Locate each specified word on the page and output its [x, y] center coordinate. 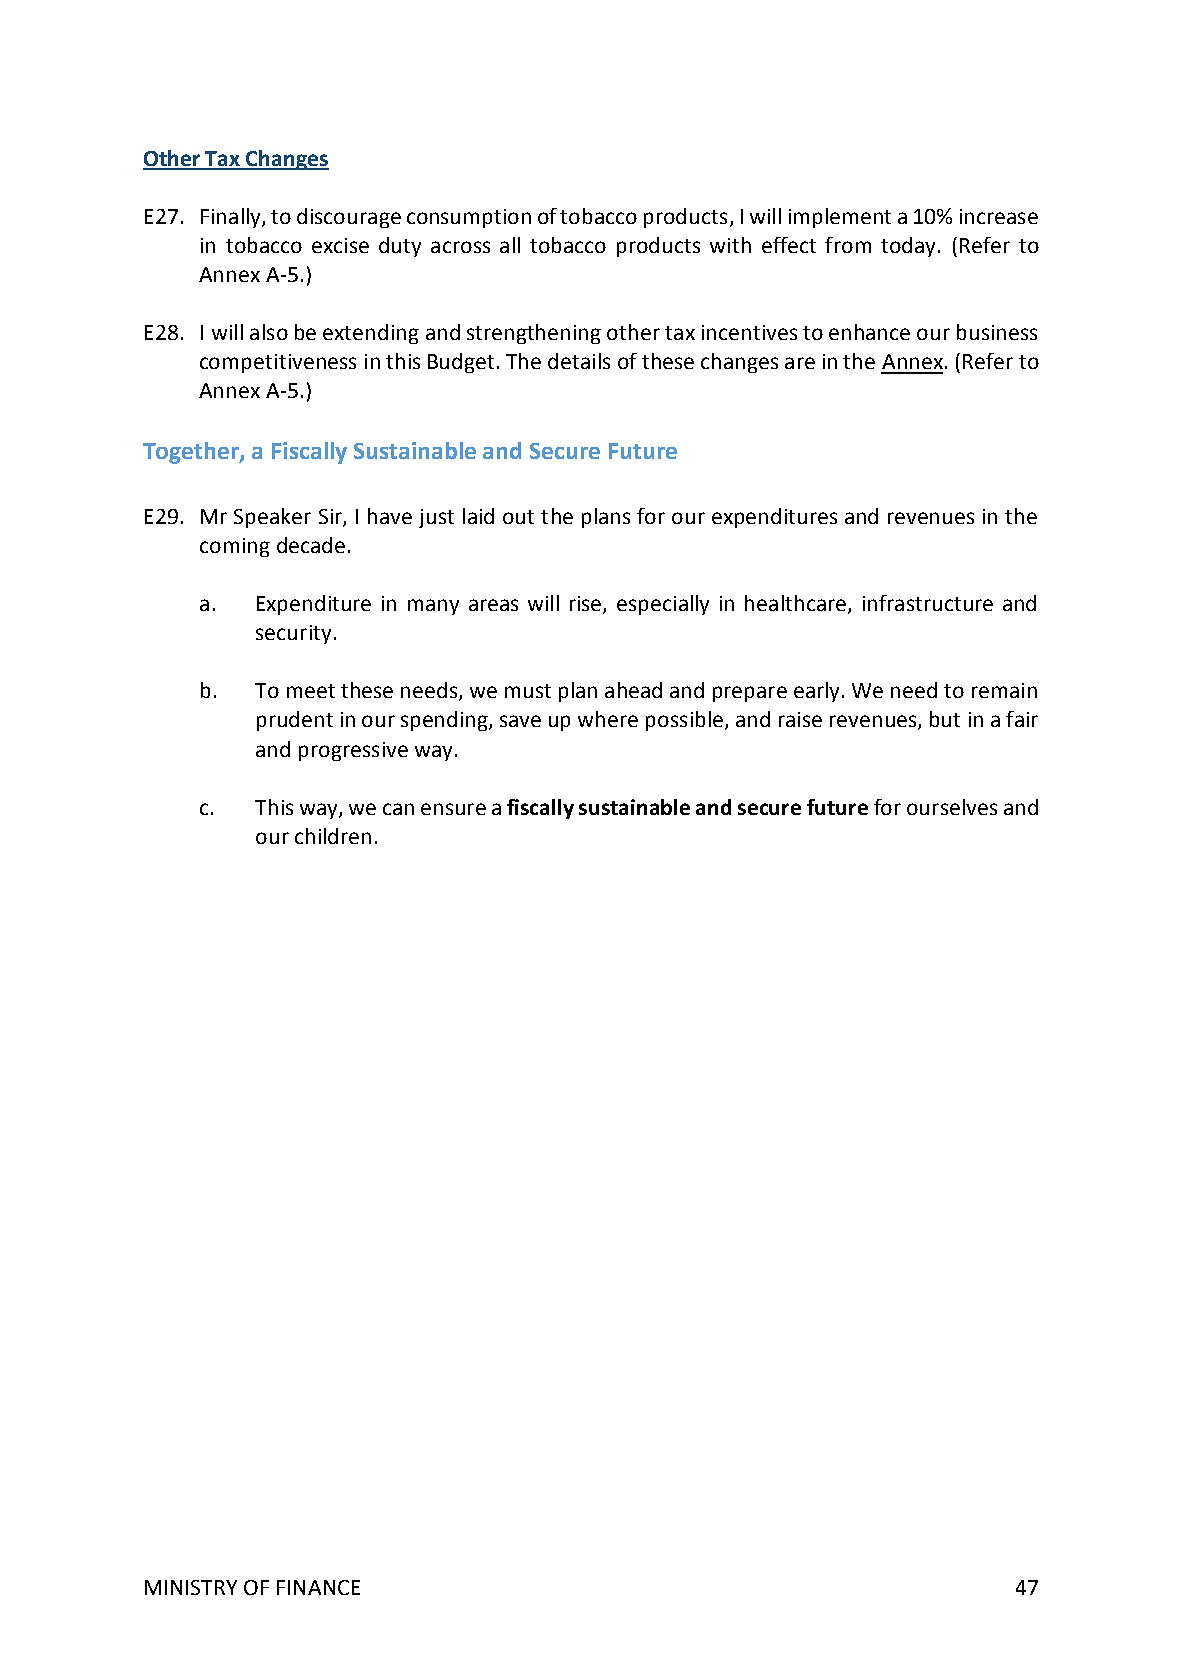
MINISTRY [191, 1587]
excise [340, 245]
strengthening [534, 334]
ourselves [952, 807]
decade [311, 545]
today [908, 247]
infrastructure [928, 603]
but [945, 719]
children [333, 836]
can [398, 809]
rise [587, 605]
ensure [453, 809]
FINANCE [318, 1587]
